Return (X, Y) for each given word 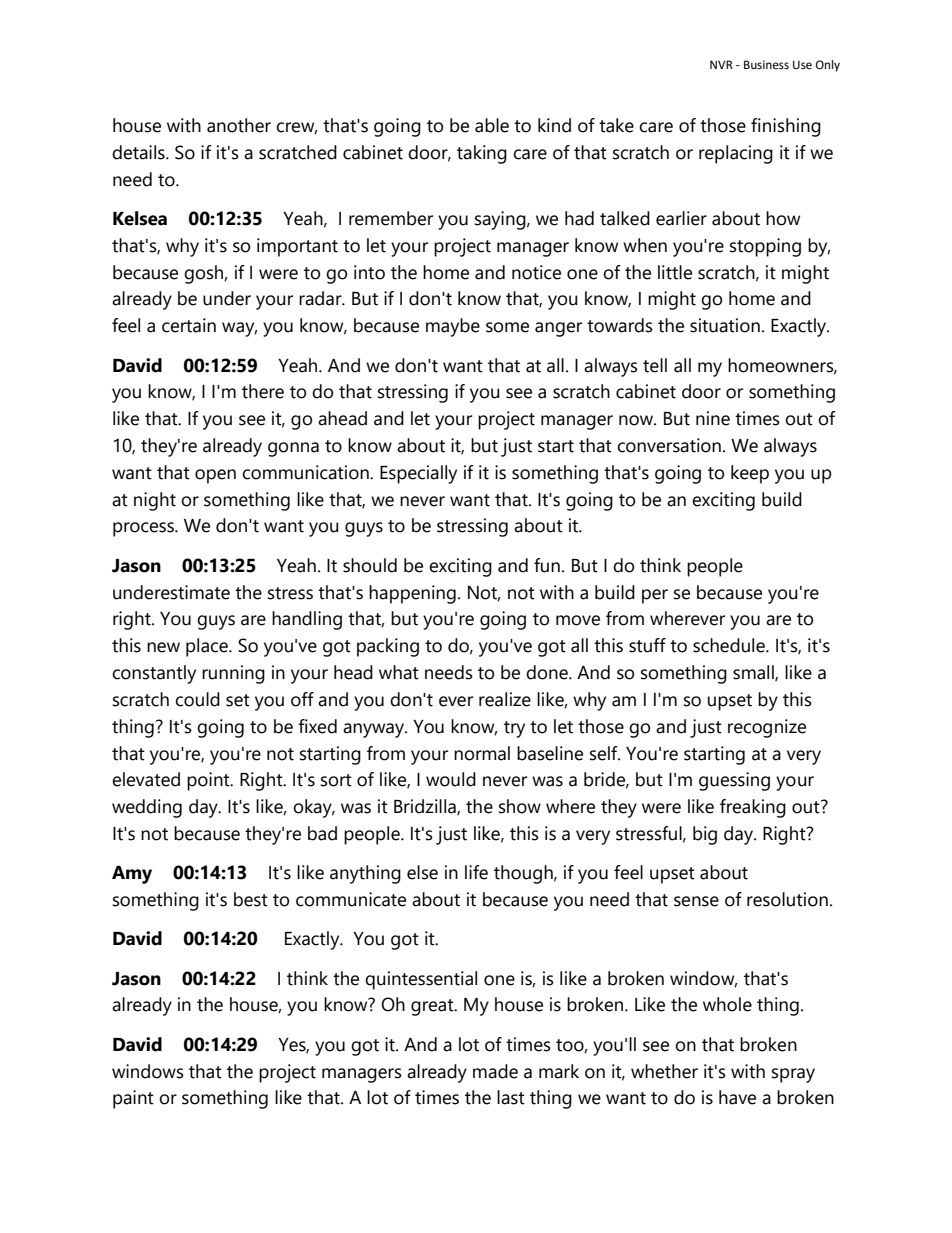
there (263, 391)
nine (713, 418)
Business (766, 64)
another (239, 125)
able (492, 125)
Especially (418, 474)
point (209, 781)
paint (133, 1099)
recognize (767, 728)
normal (482, 753)
